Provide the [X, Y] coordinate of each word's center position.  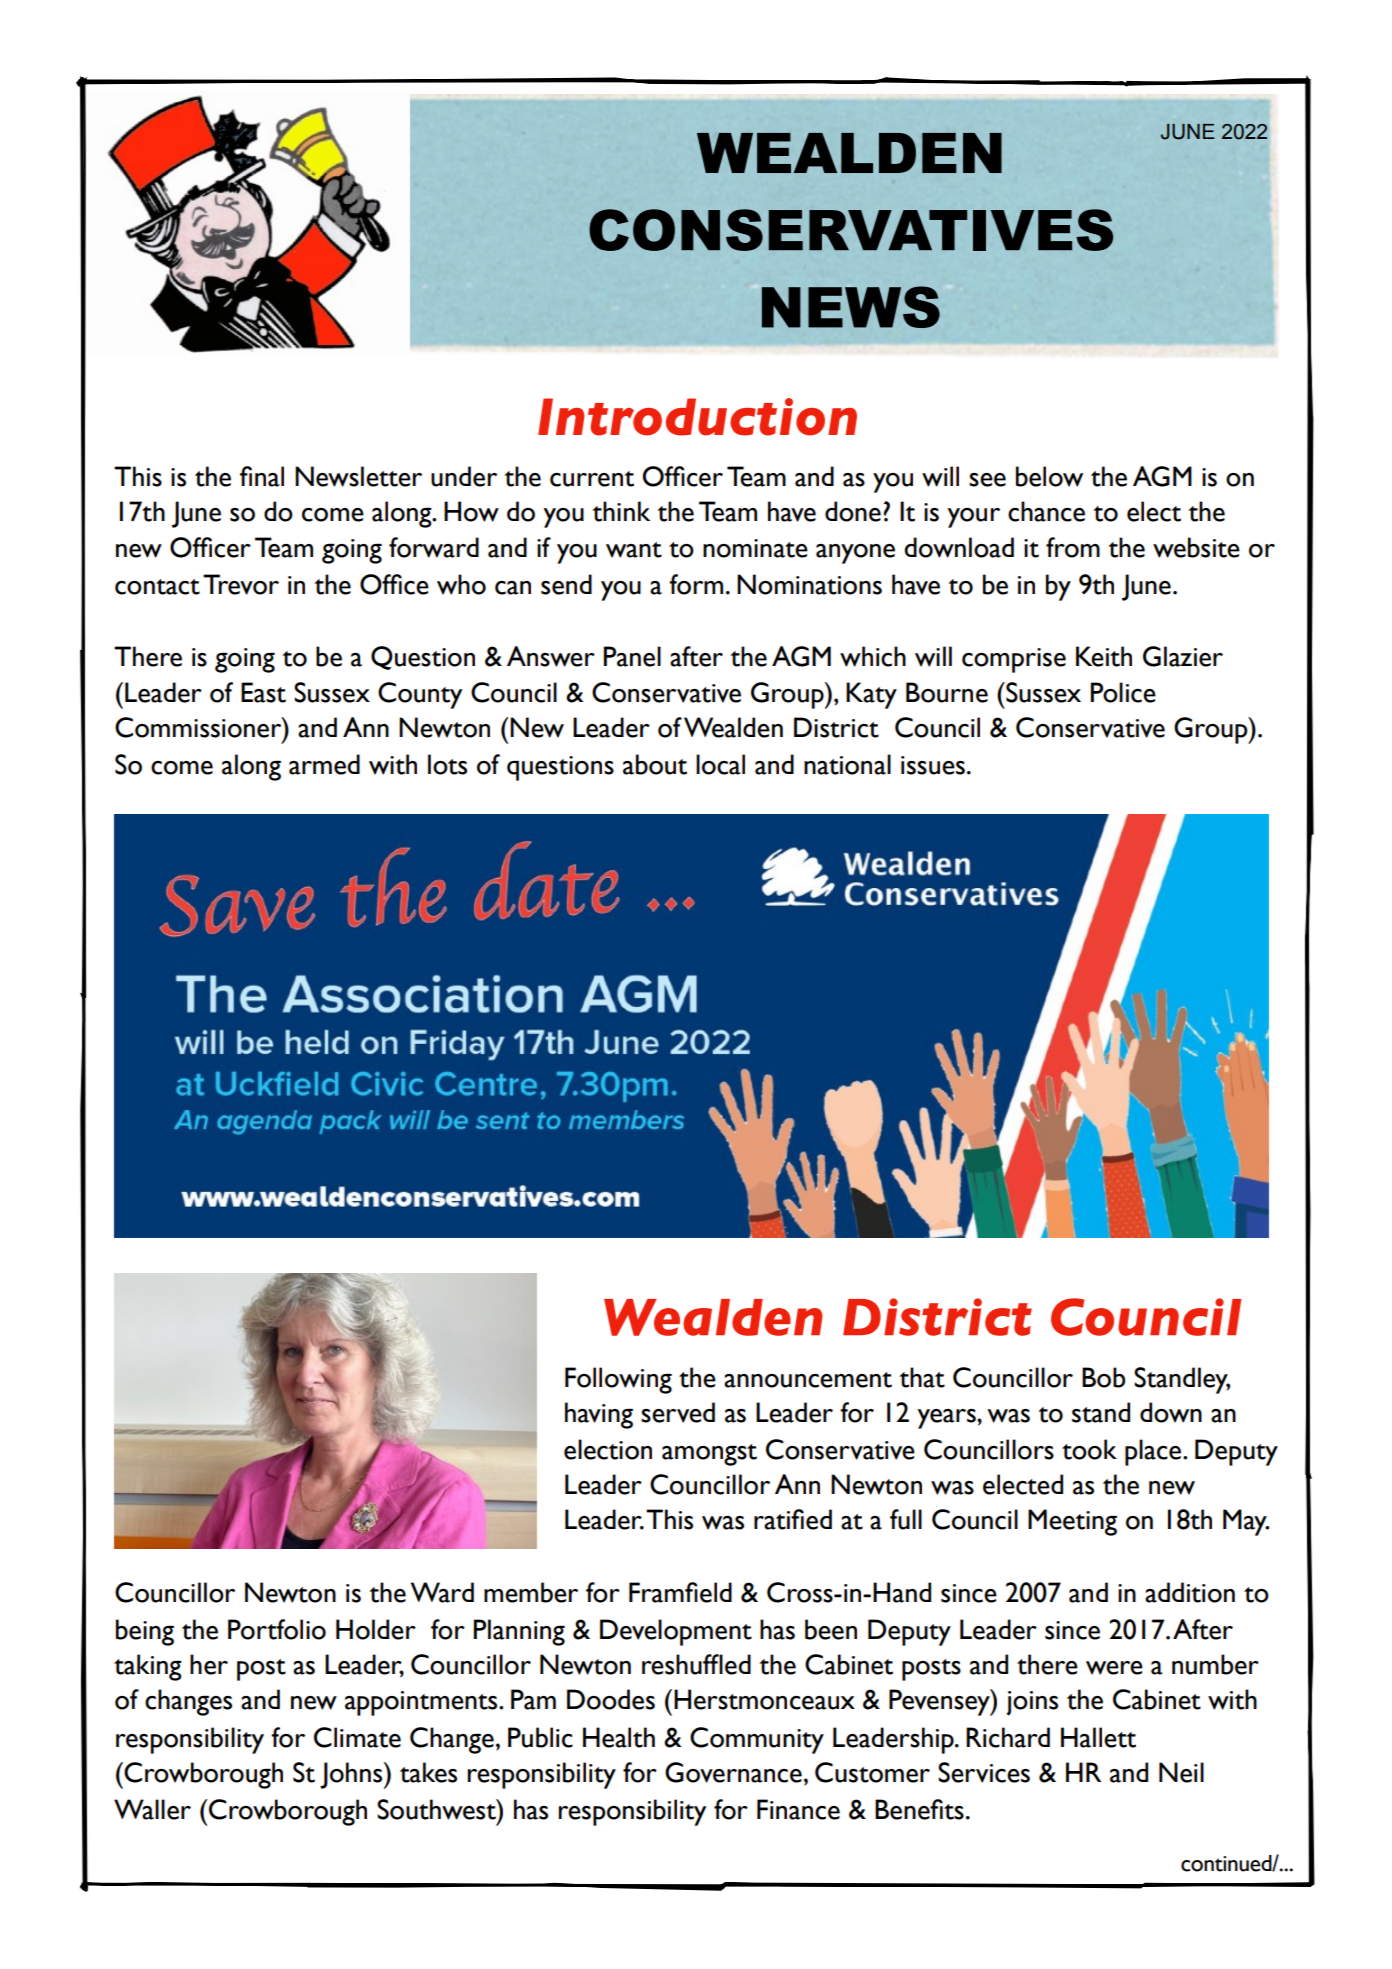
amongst [709, 1455]
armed [324, 764]
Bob [1103, 1377]
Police [1123, 692]
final [262, 476]
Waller [152, 1809]
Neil [1181, 1772]
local [720, 764]
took [1089, 1449]
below [1049, 476]
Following [618, 1380]
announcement [808, 1380]
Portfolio [277, 1629]
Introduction [697, 417]
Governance [733, 1772]
